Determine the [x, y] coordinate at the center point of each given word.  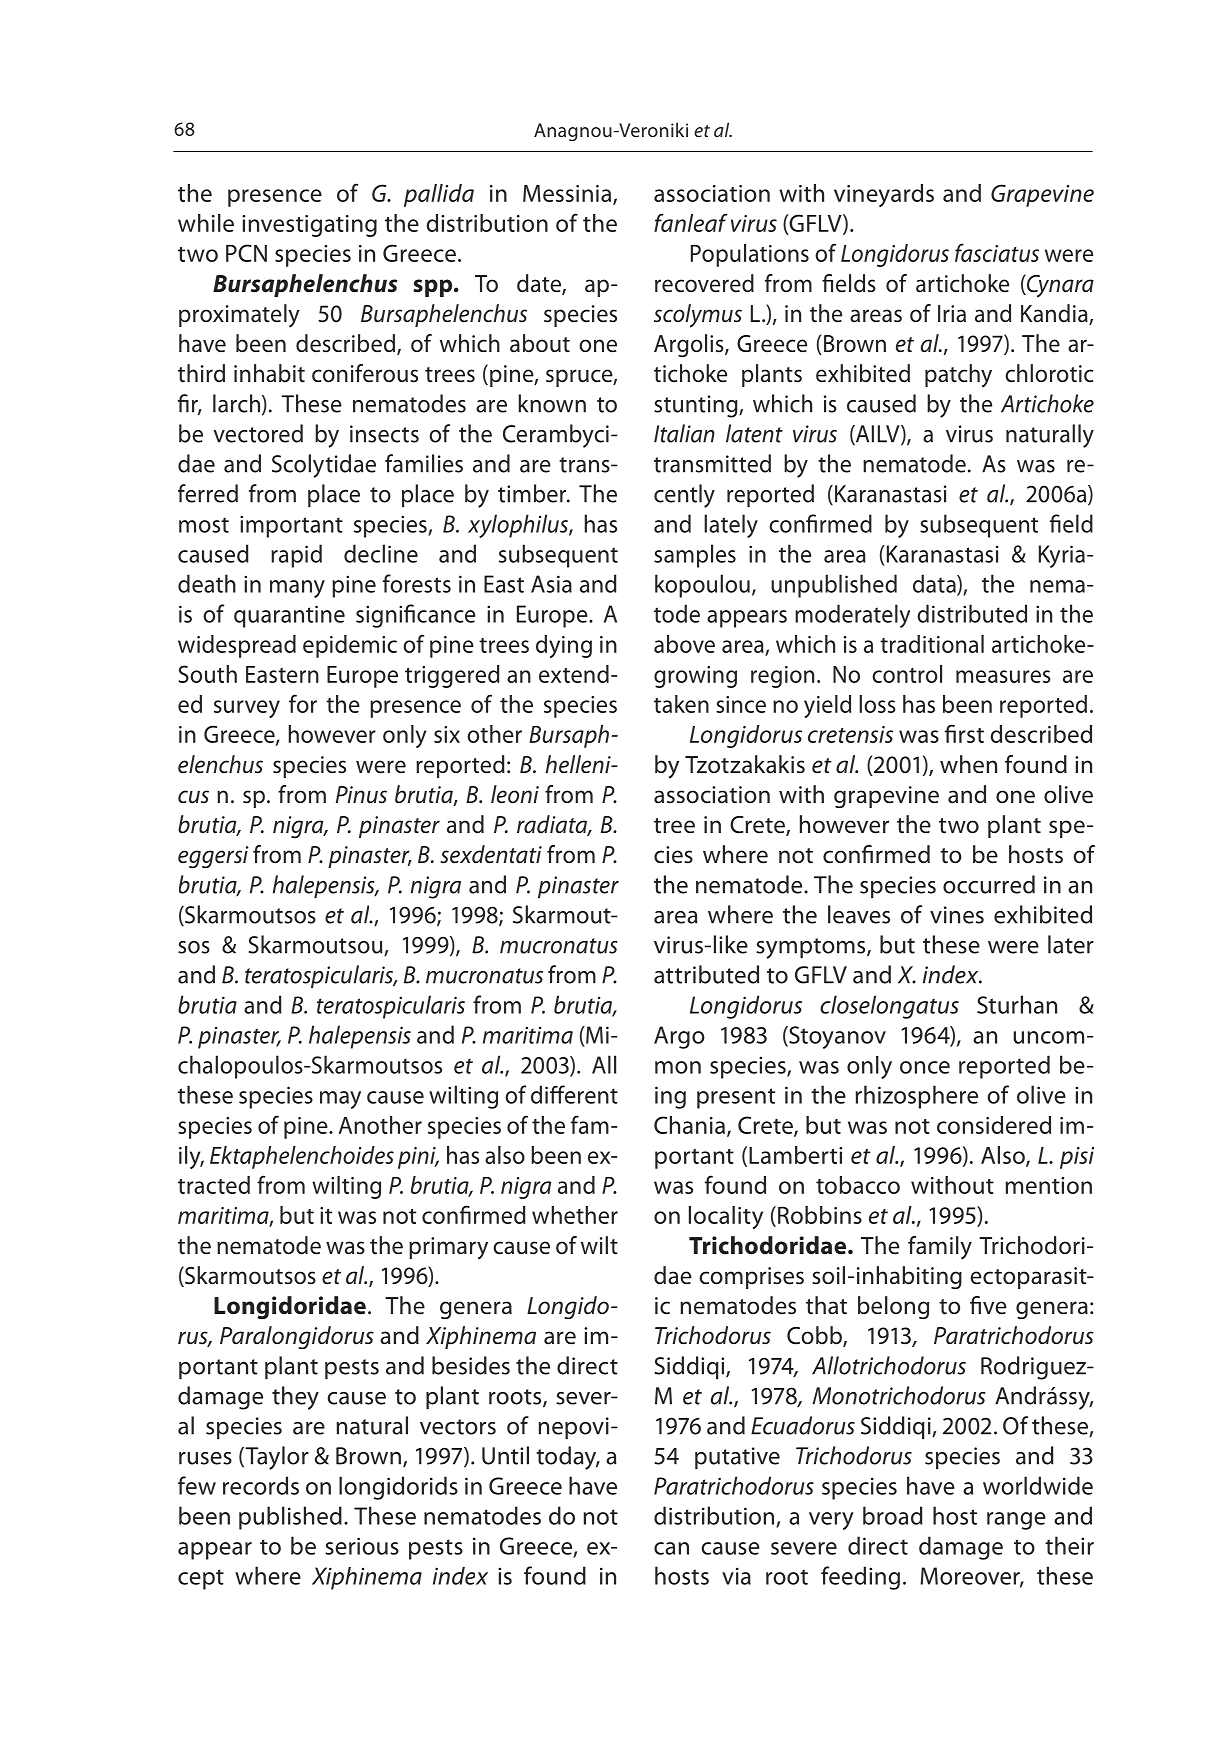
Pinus [361, 795]
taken [681, 704]
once [925, 1067]
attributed [706, 974]
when [968, 764]
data [935, 584]
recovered [704, 283]
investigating [309, 226]
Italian [684, 433]
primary [448, 1248]
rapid [296, 556]
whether [575, 1215]
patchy [958, 376]
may [340, 1100]
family [940, 1248]
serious [362, 1546]
